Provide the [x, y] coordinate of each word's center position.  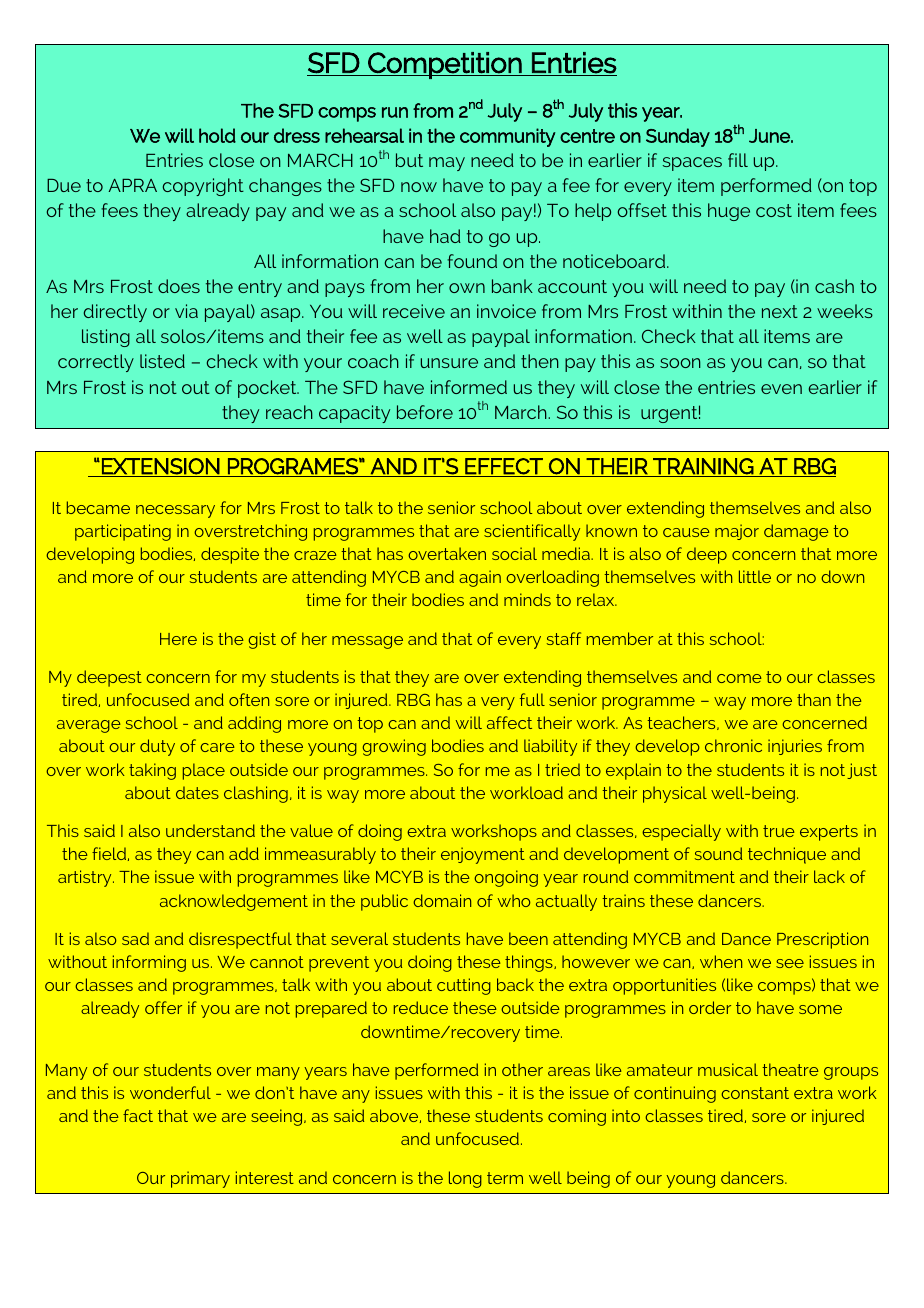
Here [178, 639]
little [755, 576]
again [480, 578]
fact [138, 1115]
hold [217, 135]
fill [738, 160]
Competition [445, 65]
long [465, 1179]
